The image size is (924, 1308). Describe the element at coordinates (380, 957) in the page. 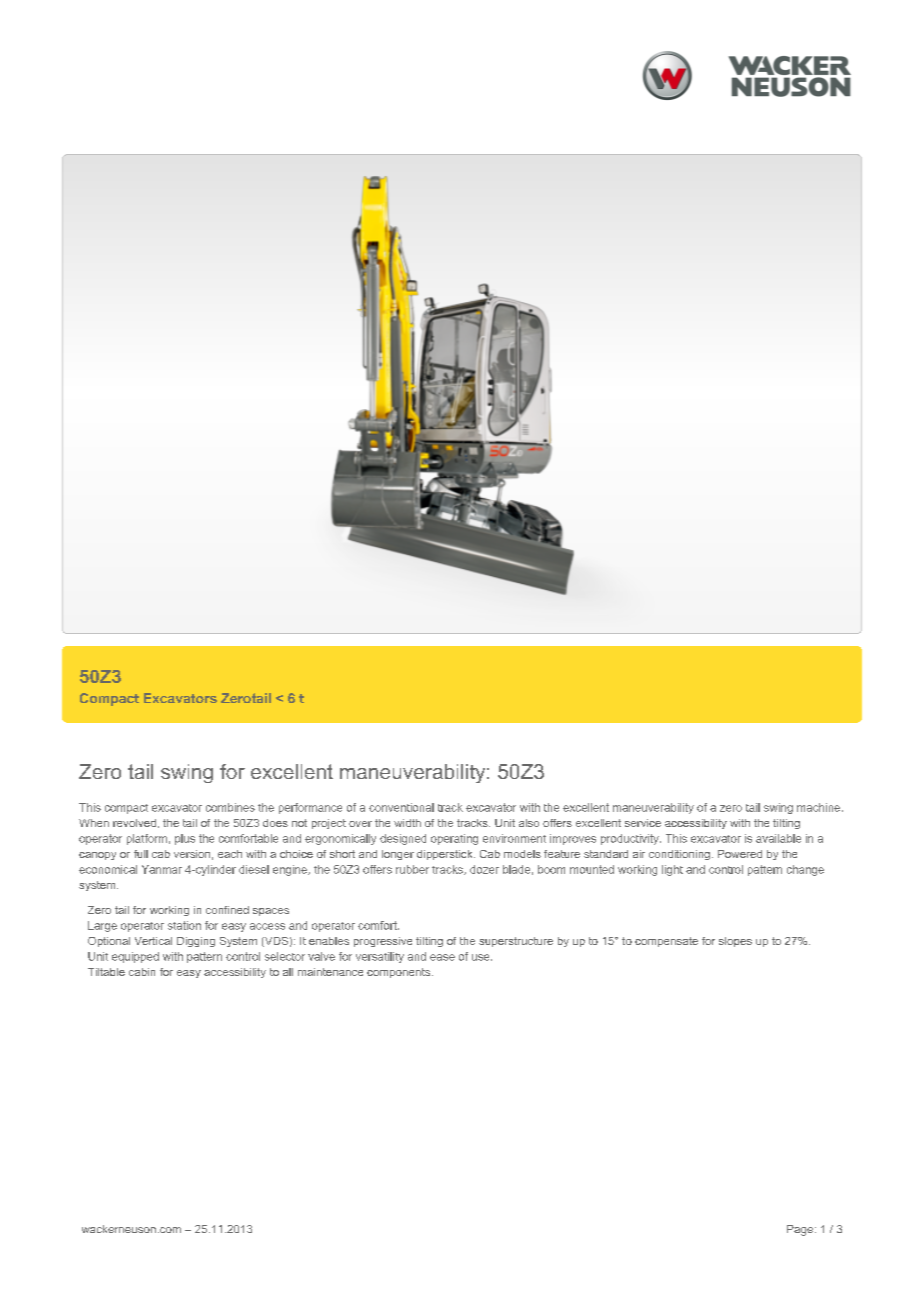

I see `versatility` at that location.
